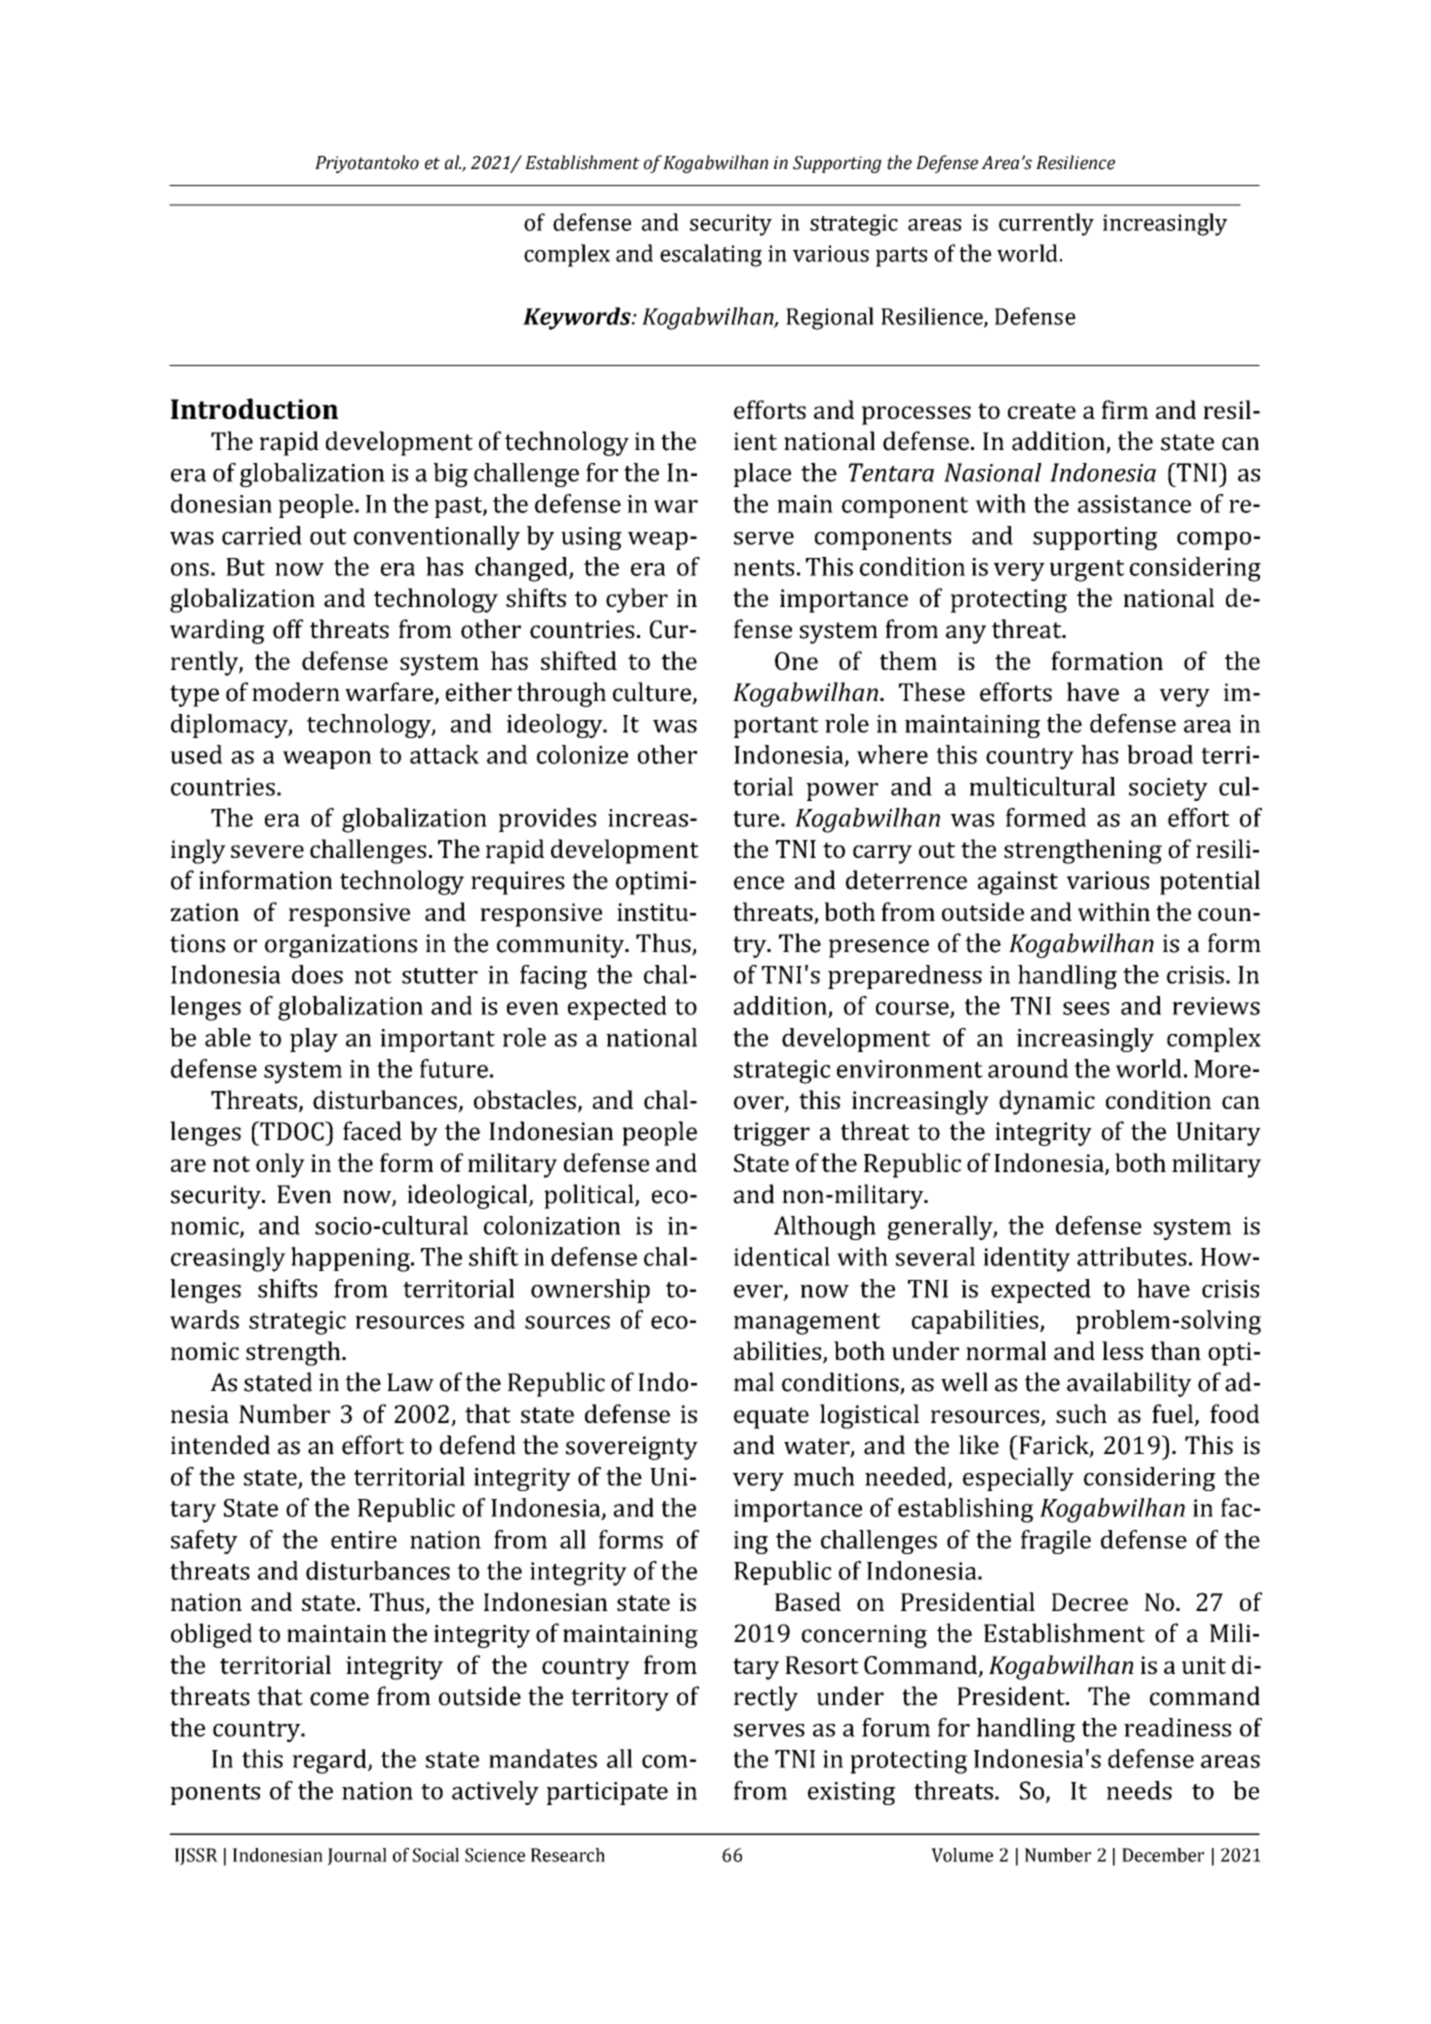 Image resolution: width=1431 pixels, height=2024 pixels. Describe the element at coordinates (364, 1540) in the document. I see `entire` at that location.
